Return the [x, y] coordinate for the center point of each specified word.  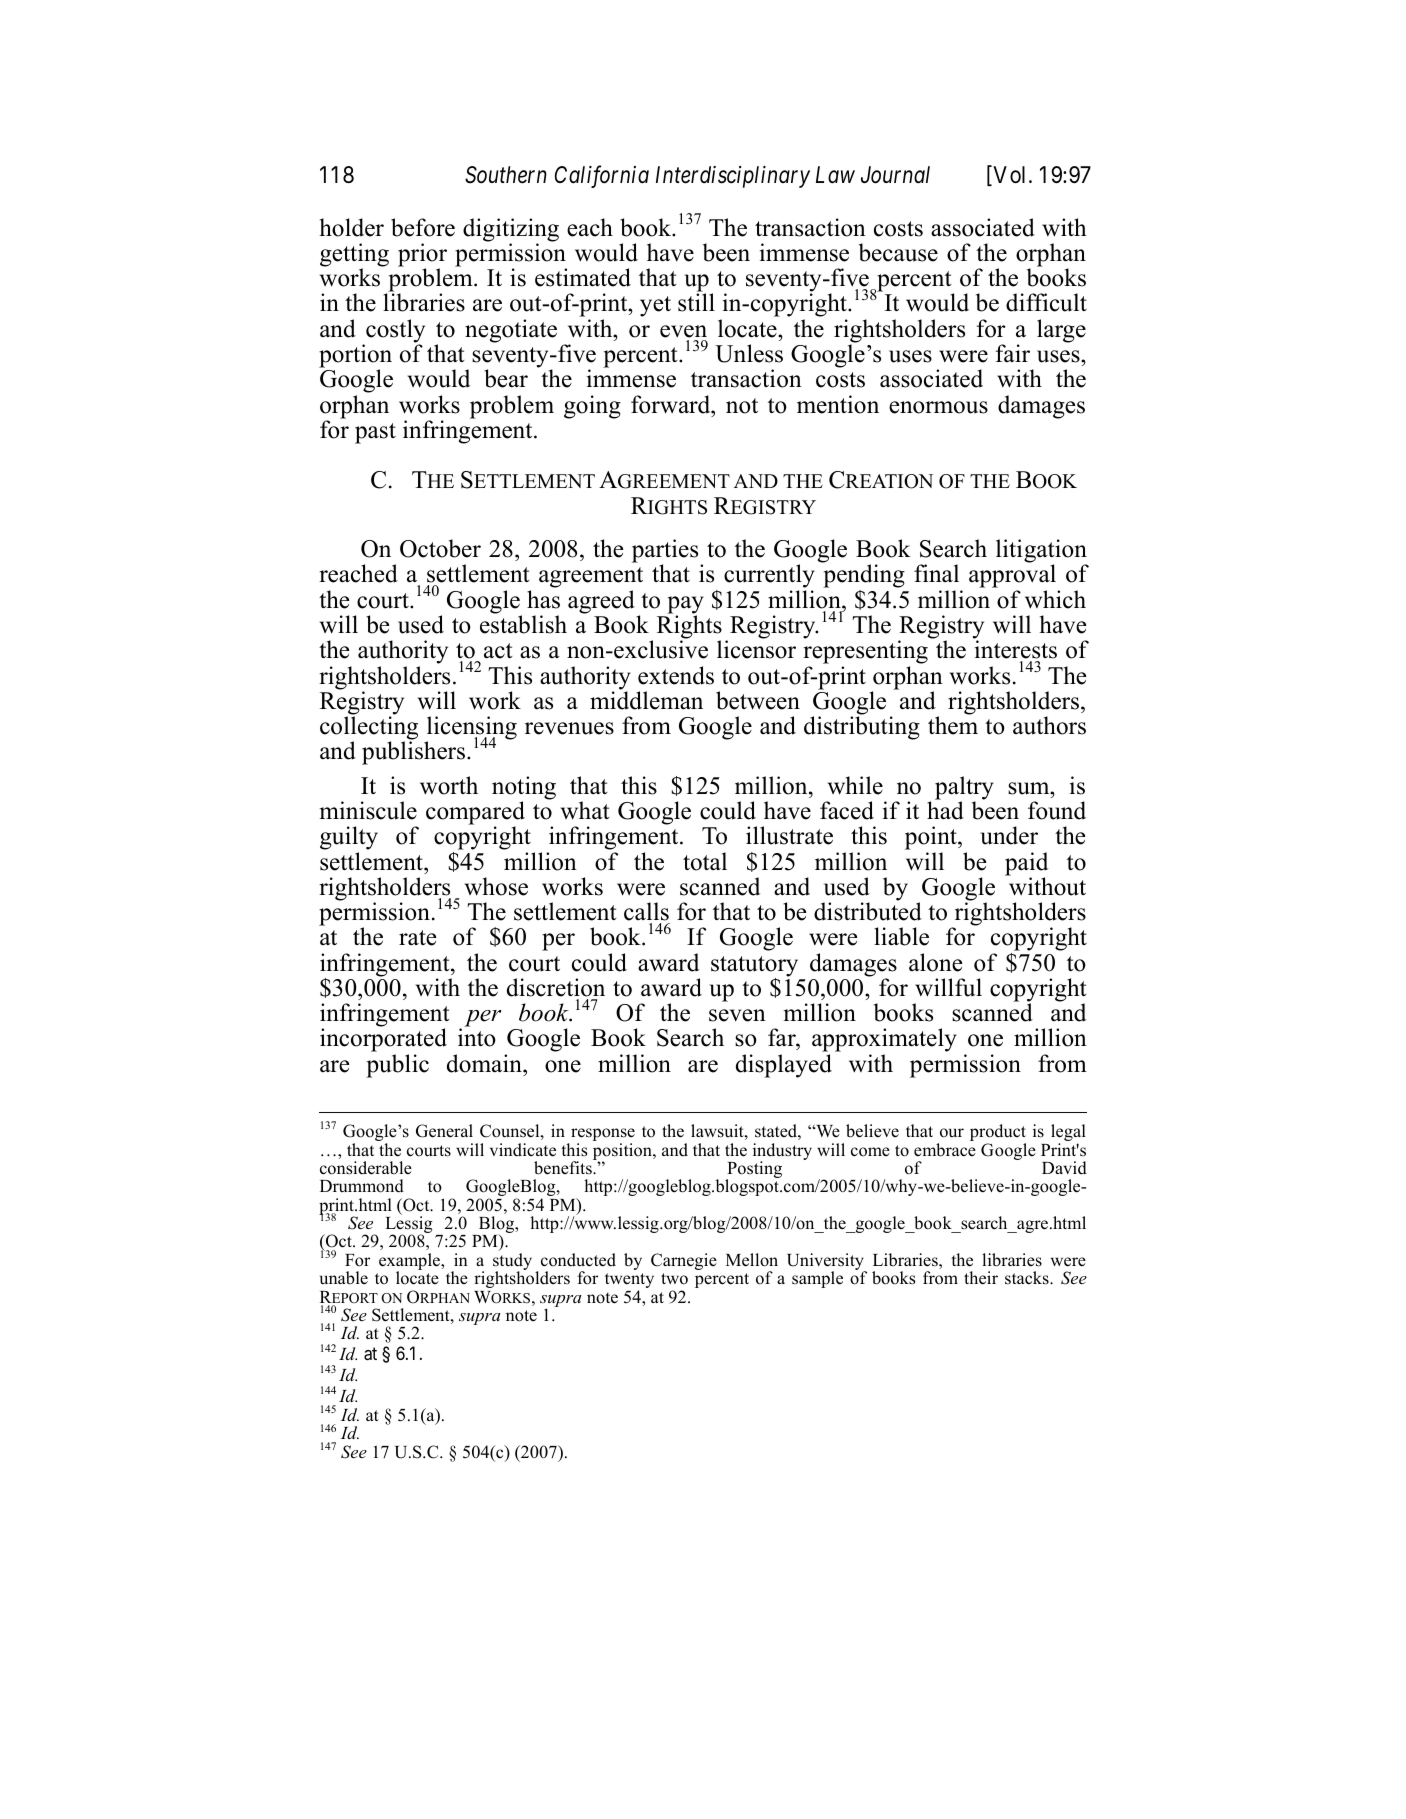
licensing [471, 729]
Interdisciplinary [733, 177]
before [423, 227]
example [411, 1263]
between [758, 700]
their [981, 1278]
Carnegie [684, 1261]
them [953, 725]
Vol [1010, 176]
